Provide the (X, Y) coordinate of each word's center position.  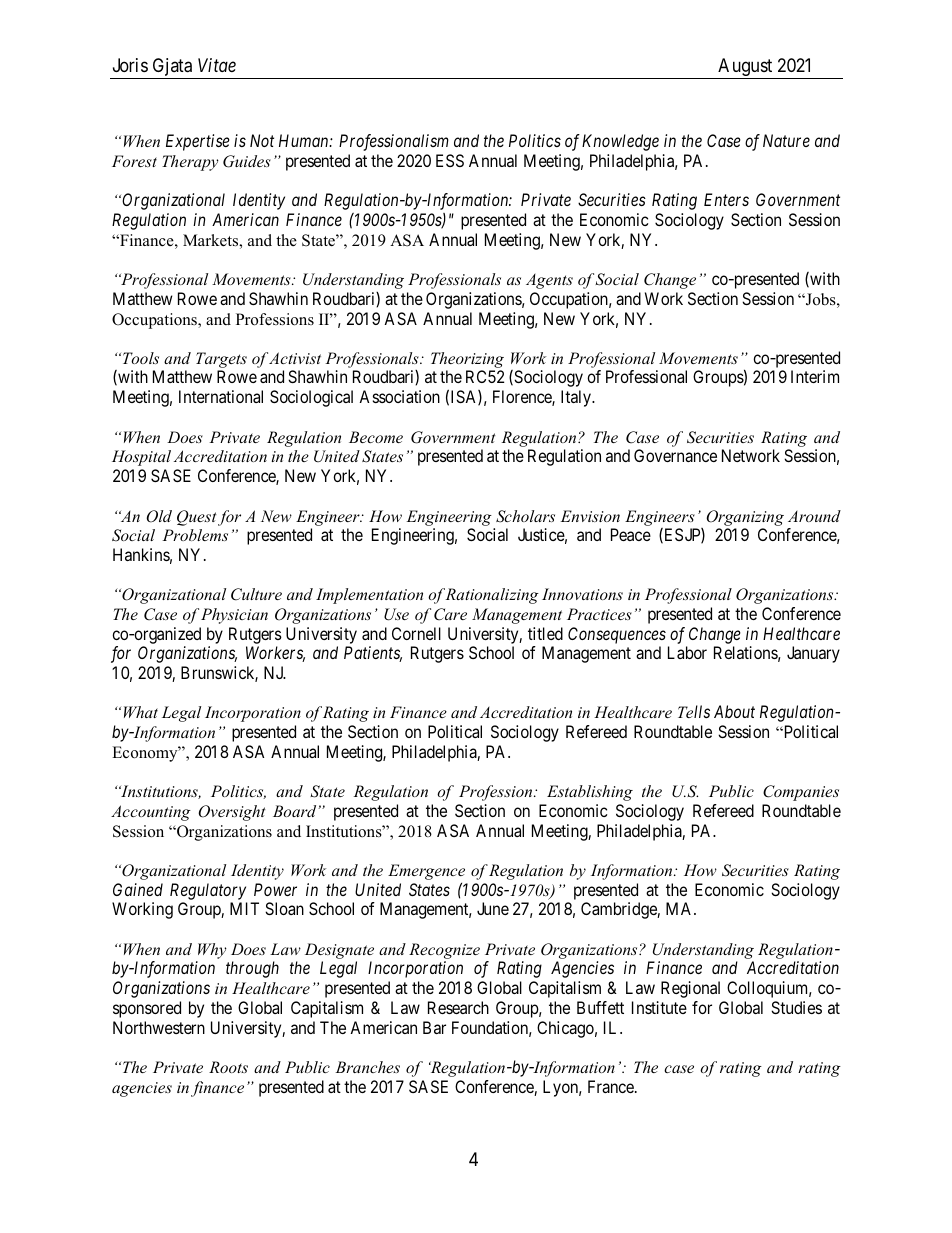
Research (458, 1007)
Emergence (426, 872)
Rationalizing (492, 596)
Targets (221, 361)
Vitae (217, 65)
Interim (815, 376)
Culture (256, 594)
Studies (796, 1007)
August (745, 68)
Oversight (232, 813)
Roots (228, 1067)
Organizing (745, 518)
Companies (801, 793)
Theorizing (467, 361)
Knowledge (620, 142)
